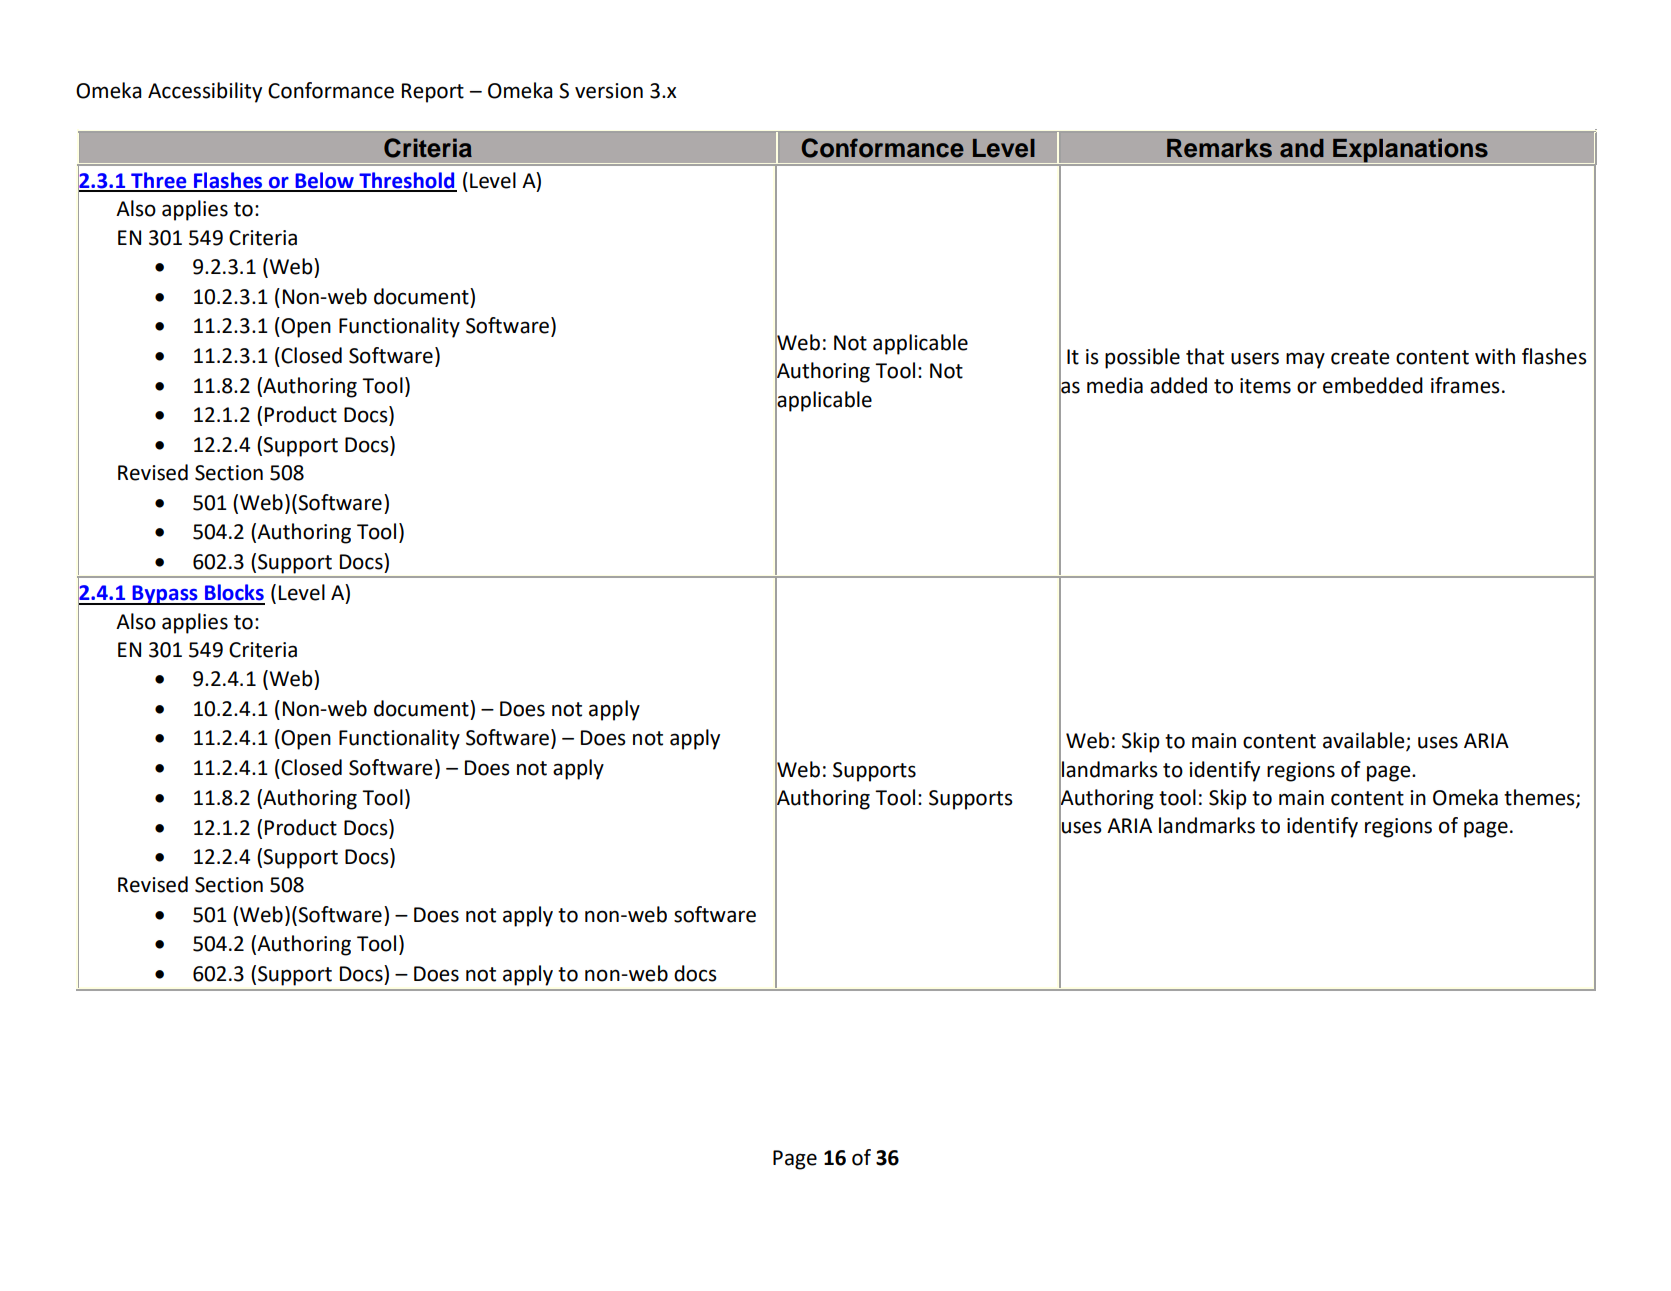 This page has width=1671, height=1291. What do you see at coordinates (1410, 151) in the page?
I see `Explanations` at bounding box center [1410, 151].
